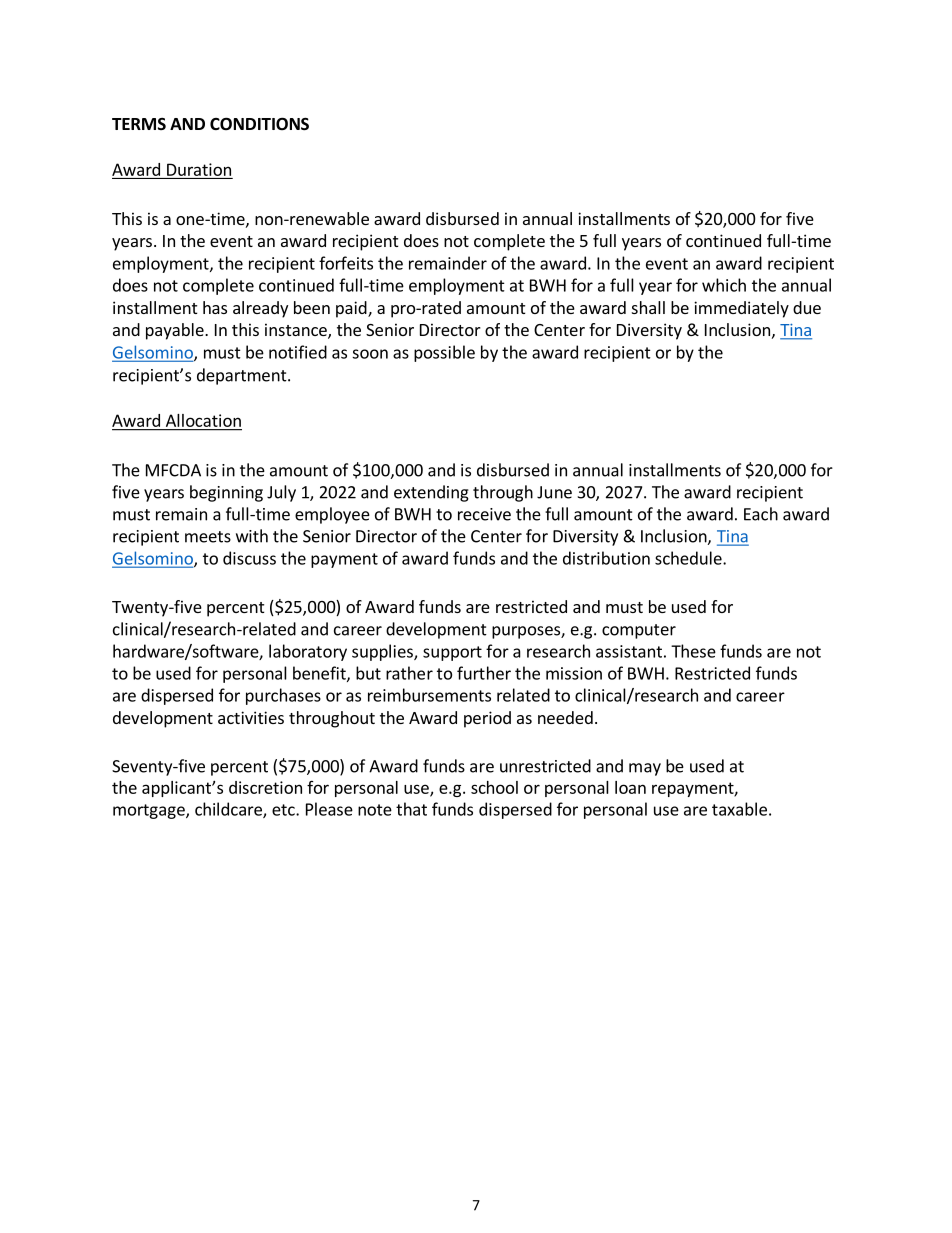 This document has width=952, height=1233. What do you see at coordinates (229, 810) in the document?
I see `childcare` at bounding box center [229, 810].
